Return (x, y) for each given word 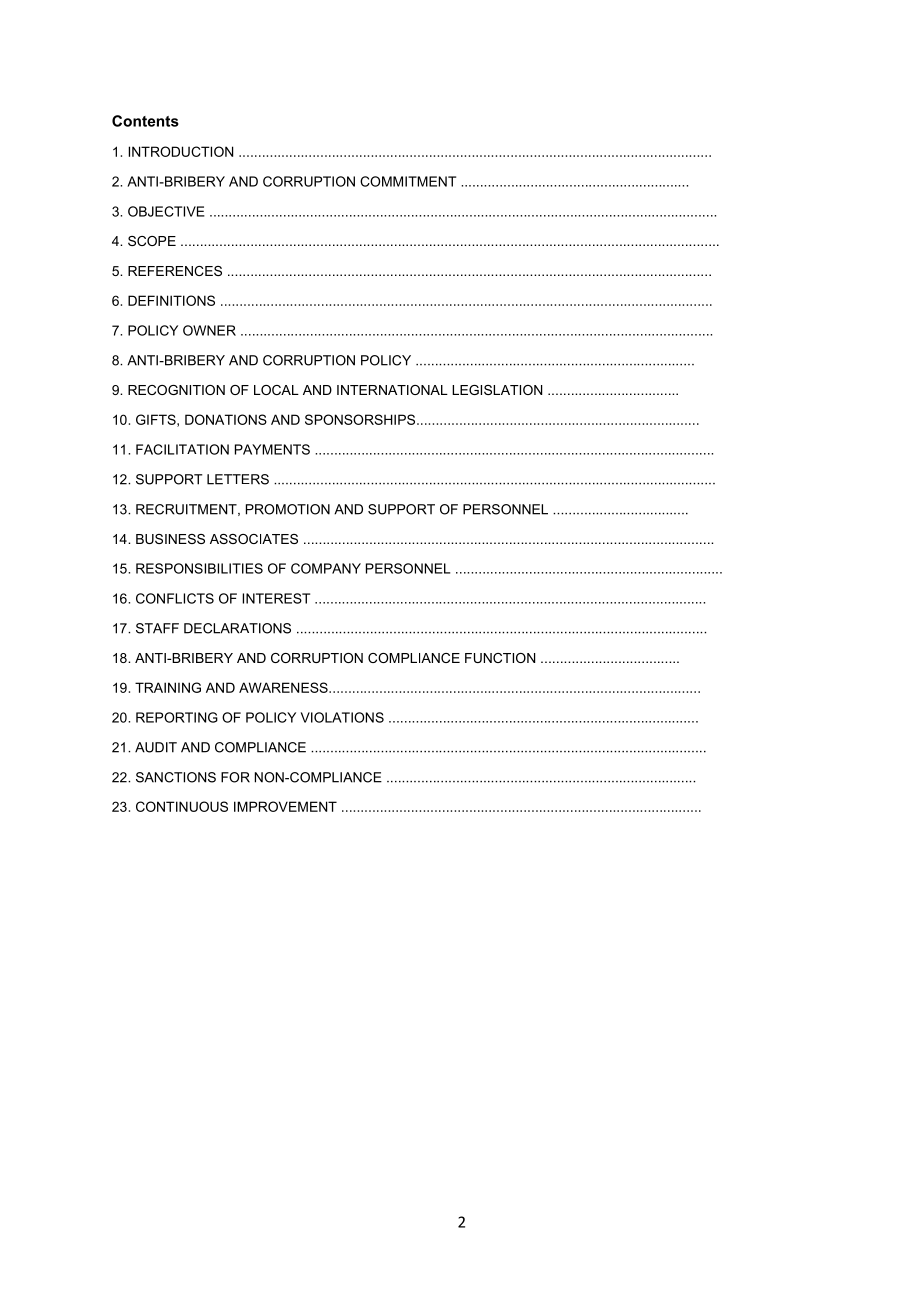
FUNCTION (500, 658)
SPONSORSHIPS (361, 419)
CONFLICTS (175, 598)
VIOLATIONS (342, 717)
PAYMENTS (272, 449)
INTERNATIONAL (392, 390)
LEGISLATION (497, 390)
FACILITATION (182, 449)
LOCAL (276, 390)
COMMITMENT (408, 181)
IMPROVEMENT (285, 806)
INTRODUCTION (180, 151)
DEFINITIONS (171, 300)
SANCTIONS (176, 777)
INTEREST (276, 598)
